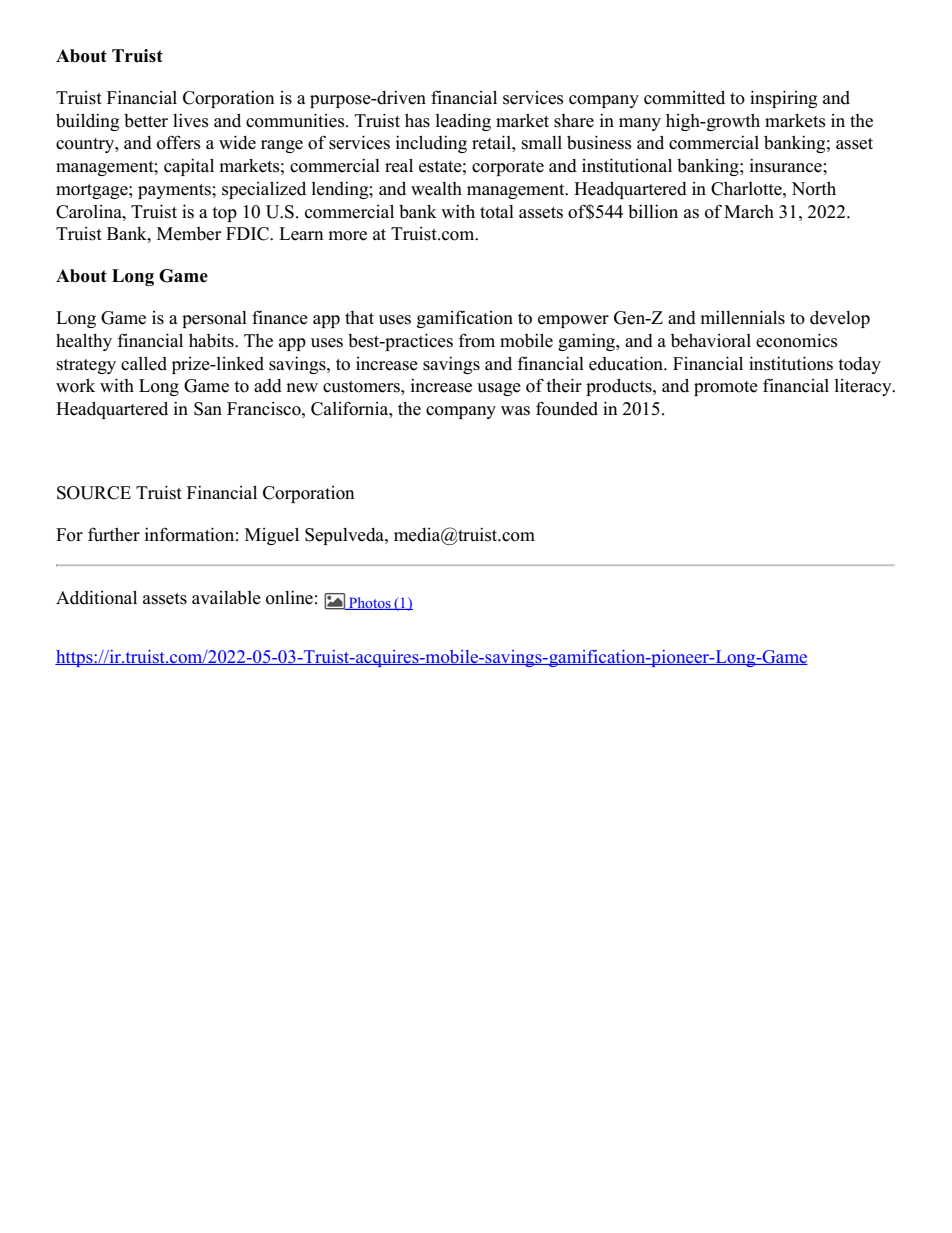 The image size is (952, 1233). I want to click on inspiring, so click(783, 99).
